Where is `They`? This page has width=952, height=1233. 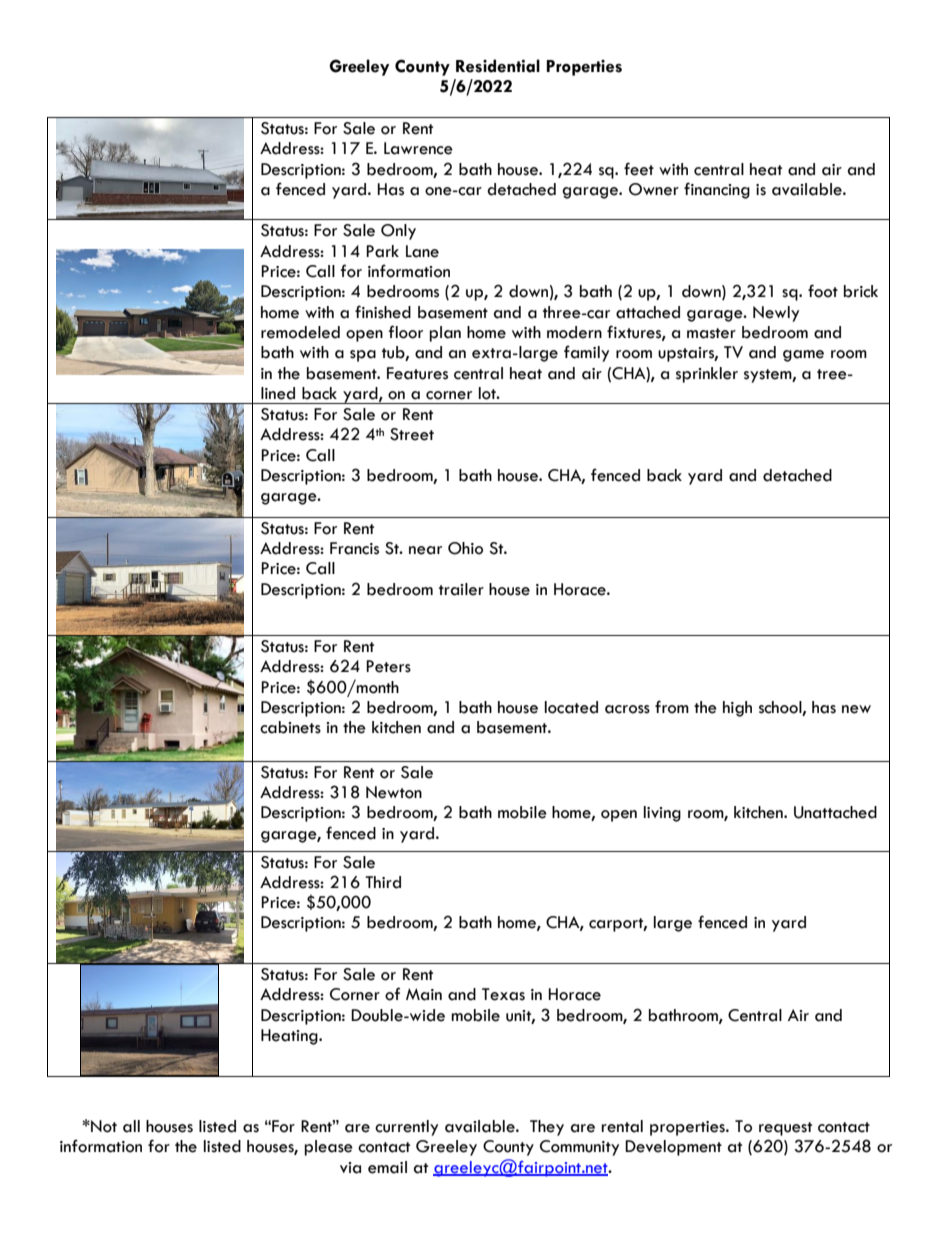 They is located at coordinates (547, 1128).
